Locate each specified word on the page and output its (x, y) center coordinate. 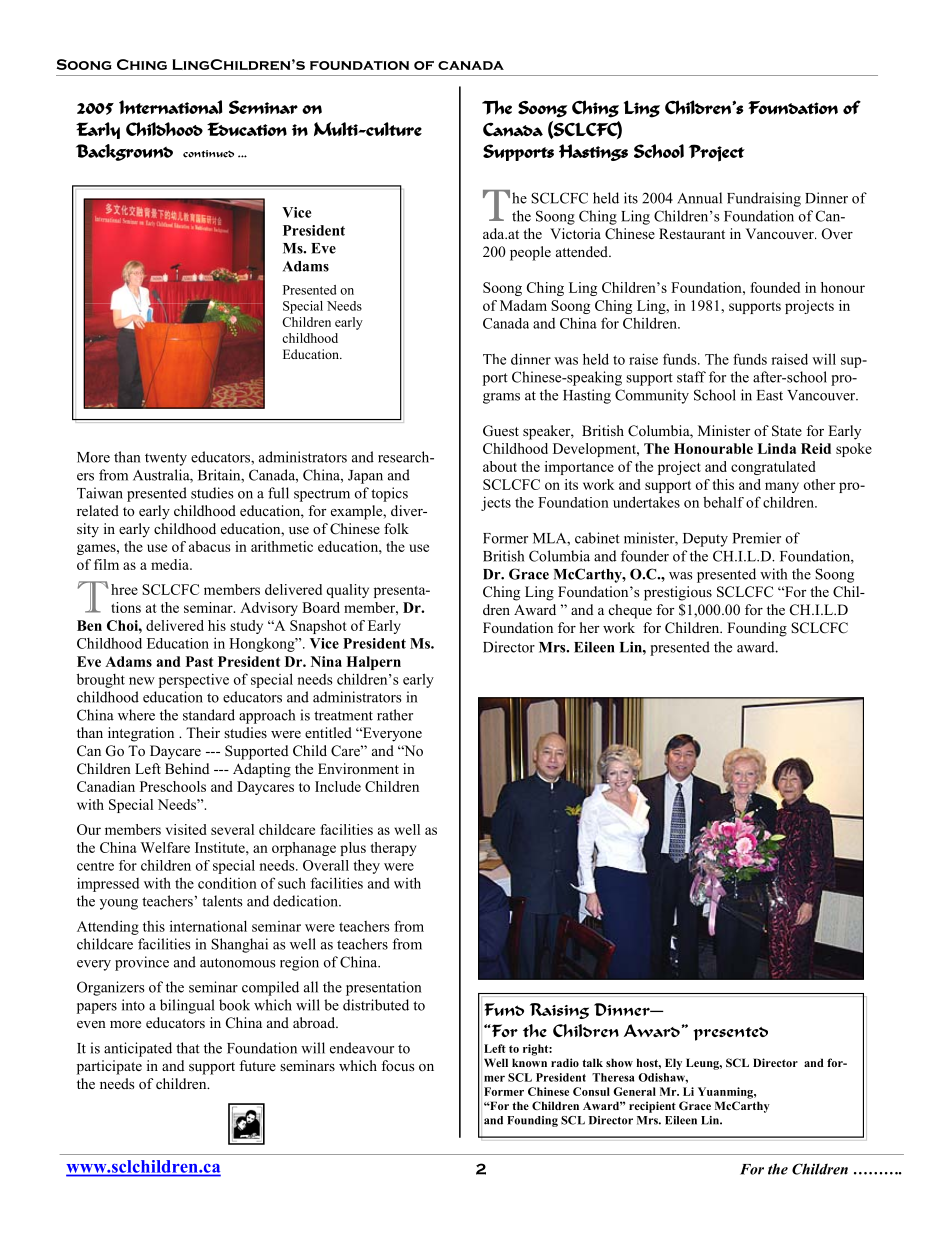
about (500, 466)
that (188, 1048)
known (529, 1062)
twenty (166, 459)
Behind (187, 768)
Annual (699, 198)
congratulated (773, 468)
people (530, 253)
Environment (358, 768)
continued (208, 154)
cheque (630, 611)
